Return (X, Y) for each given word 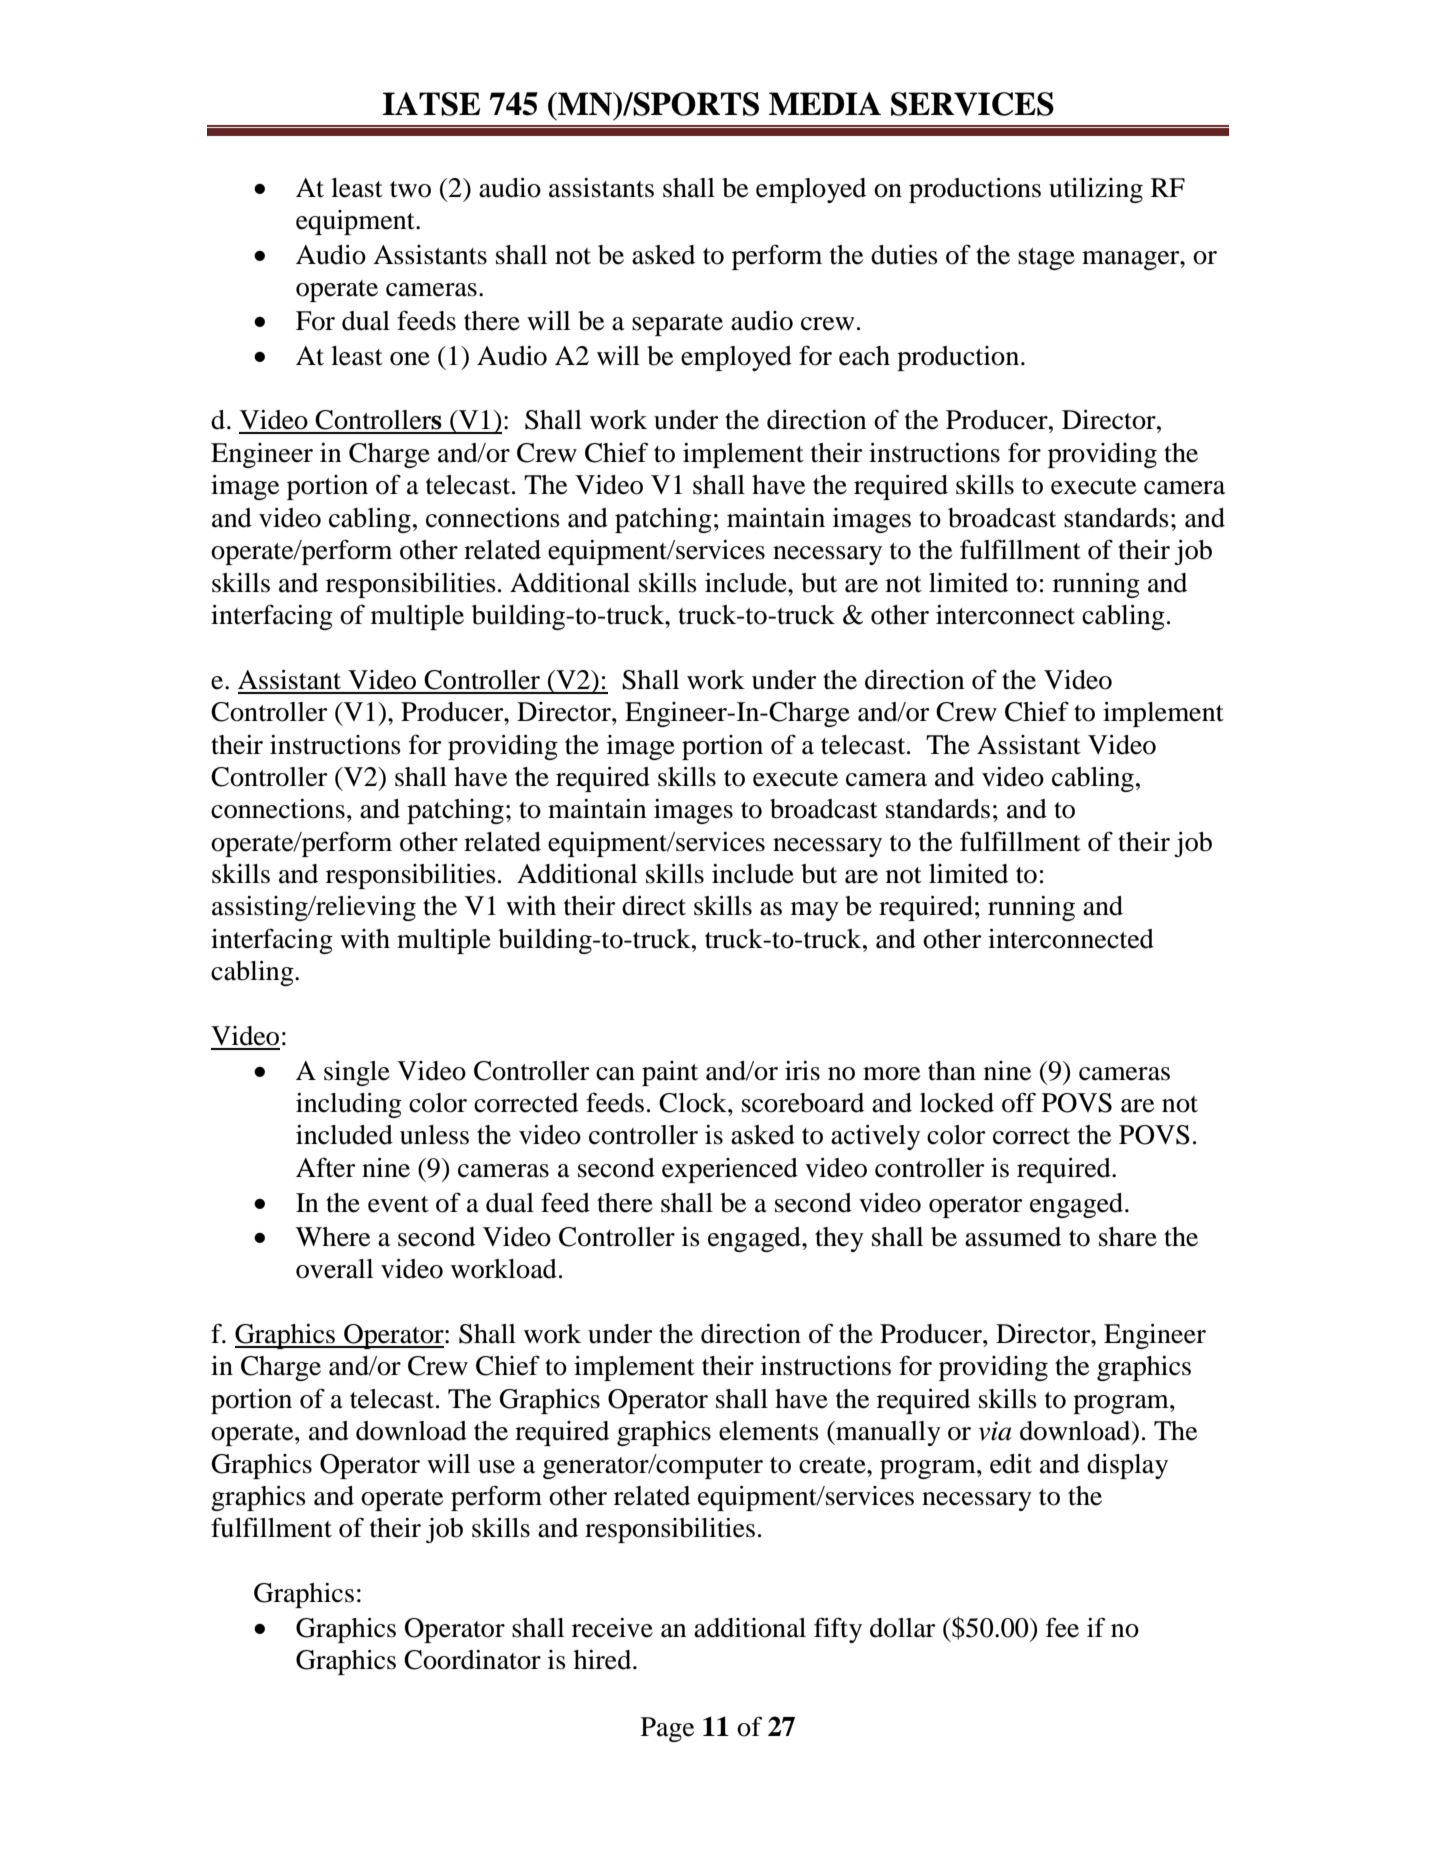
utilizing (1096, 190)
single (357, 1073)
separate (677, 325)
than (952, 1071)
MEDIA (825, 103)
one (410, 359)
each (864, 356)
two (410, 189)
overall (334, 1269)
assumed (1013, 1237)
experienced (730, 1170)
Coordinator (472, 1660)
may (815, 911)
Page (667, 1729)
